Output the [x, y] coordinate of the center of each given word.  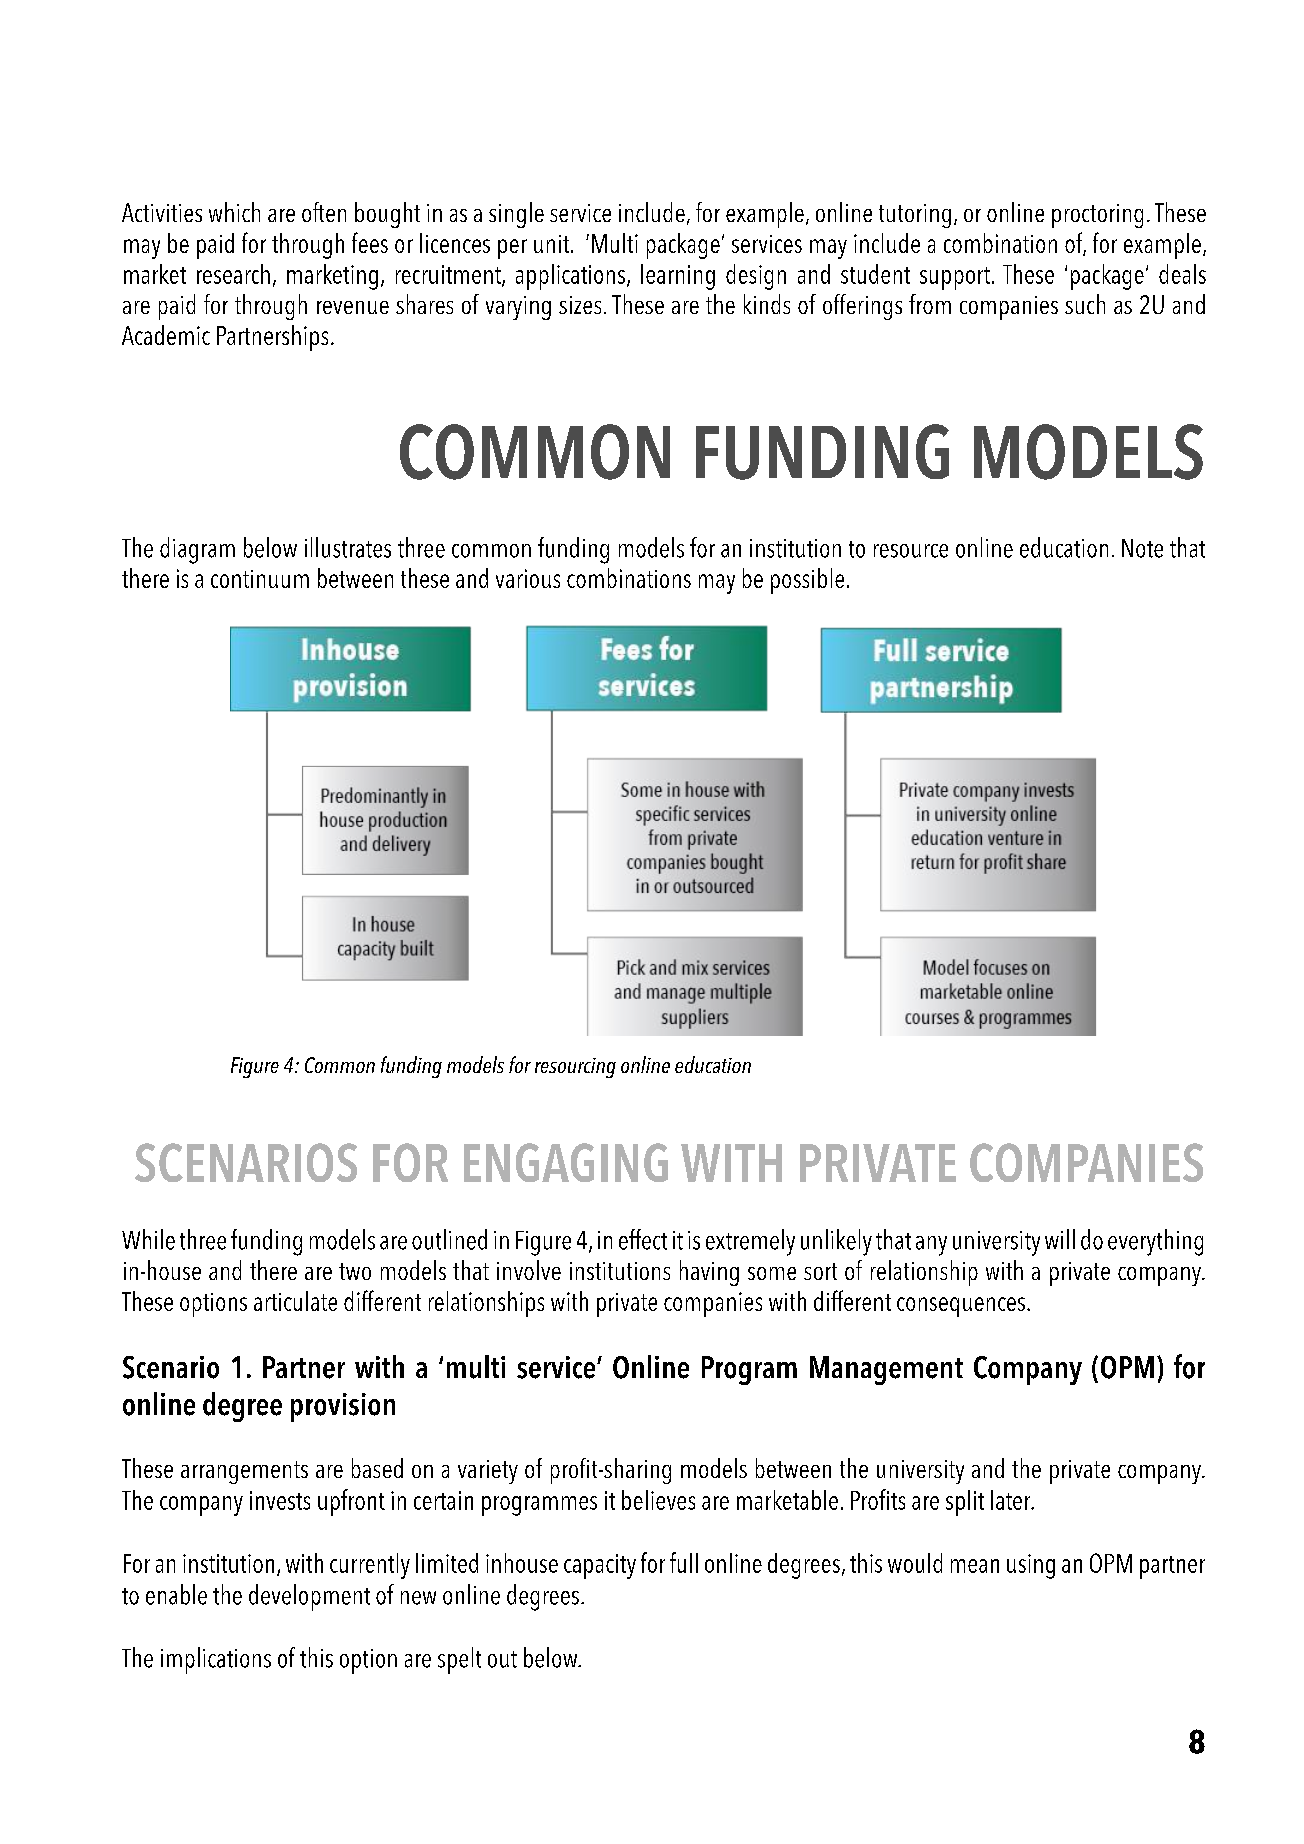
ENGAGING [566, 1162]
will [1060, 1239]
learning [678, 277]
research [233, 274]
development [309, 1597]
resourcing [575, 1068]
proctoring [1097, 216]
